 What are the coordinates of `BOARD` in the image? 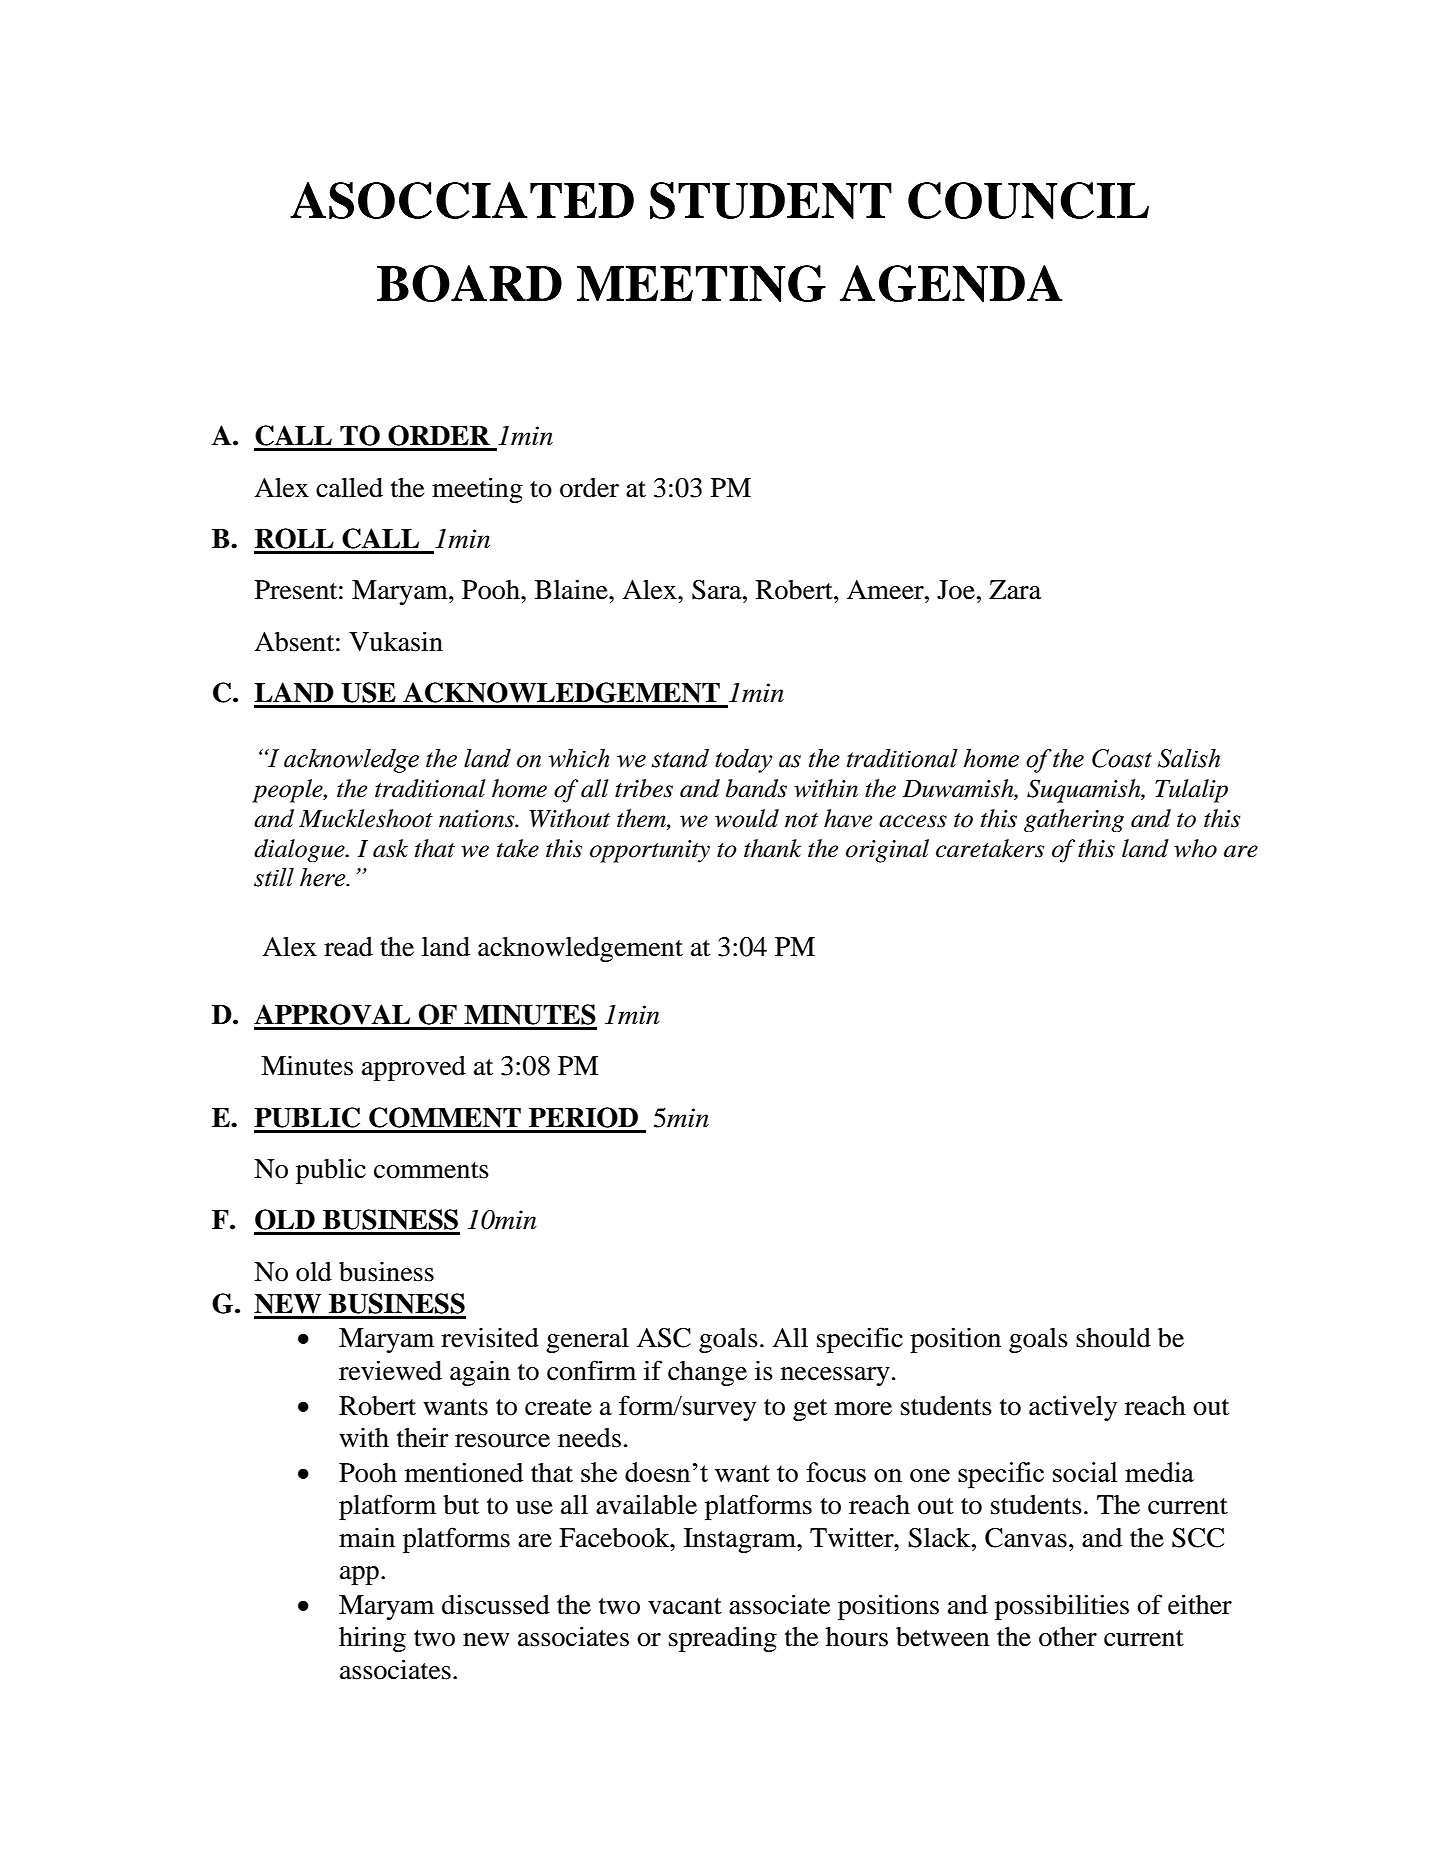 It's located at (469, 283).
